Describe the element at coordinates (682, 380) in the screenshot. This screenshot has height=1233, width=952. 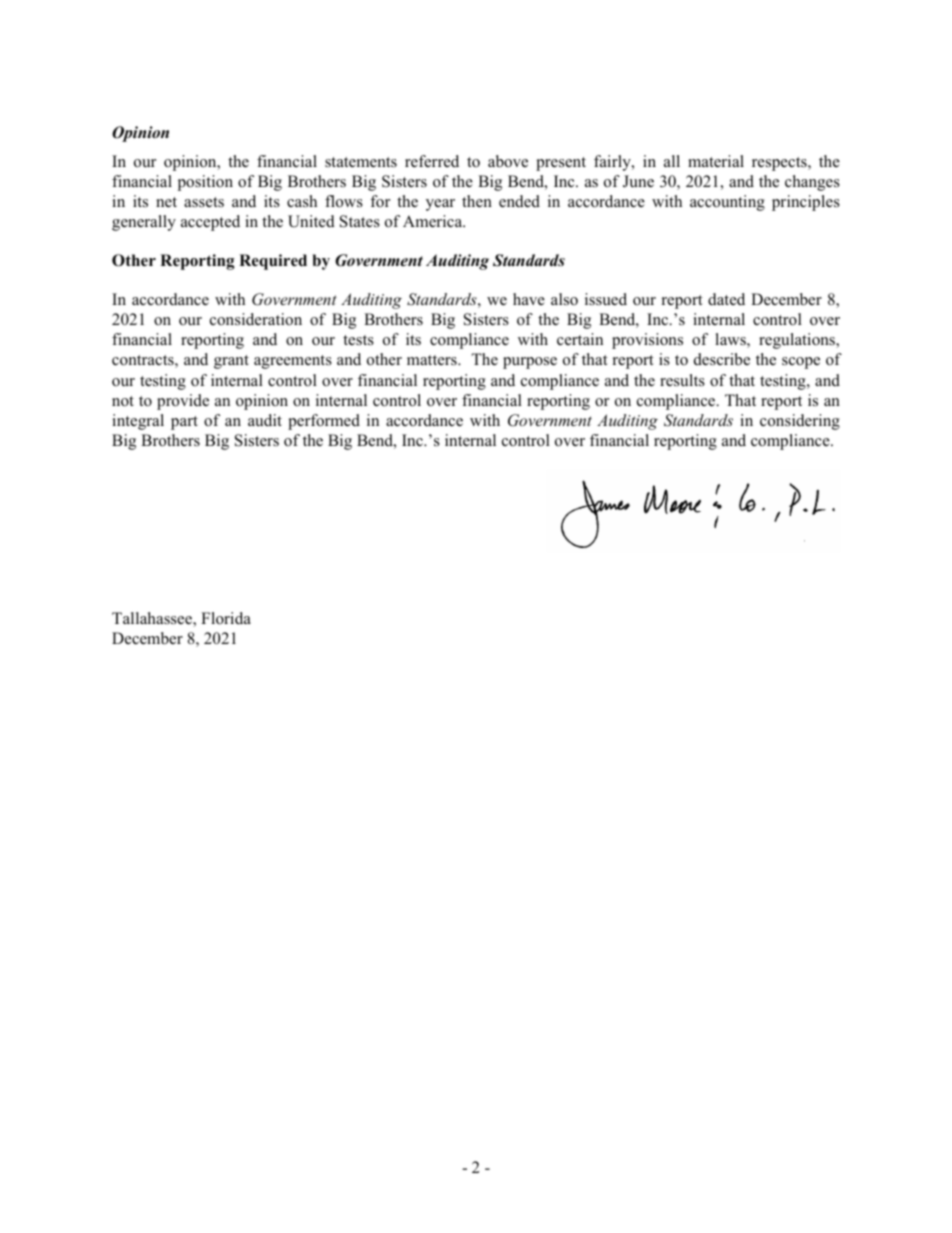
I see `results` at that location.
